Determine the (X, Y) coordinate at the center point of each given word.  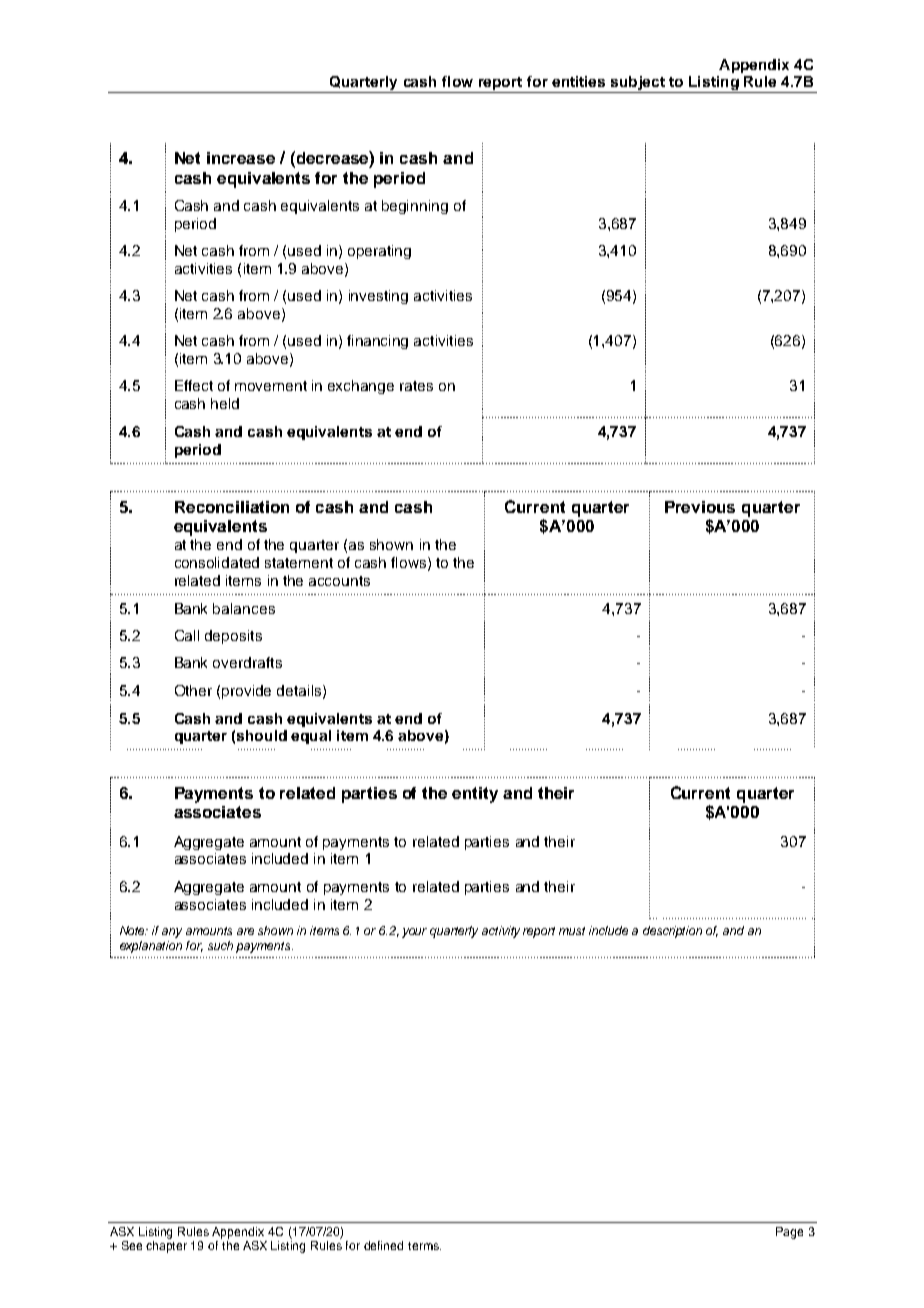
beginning (415, 207)
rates (416, 386)
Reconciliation (232, 507)
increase (241, 158)
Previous (700, 507)
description (672, 932)
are (245, 931)
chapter (166, 1247)
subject (637, 84)
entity (475, 795)
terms (424, 1246)
